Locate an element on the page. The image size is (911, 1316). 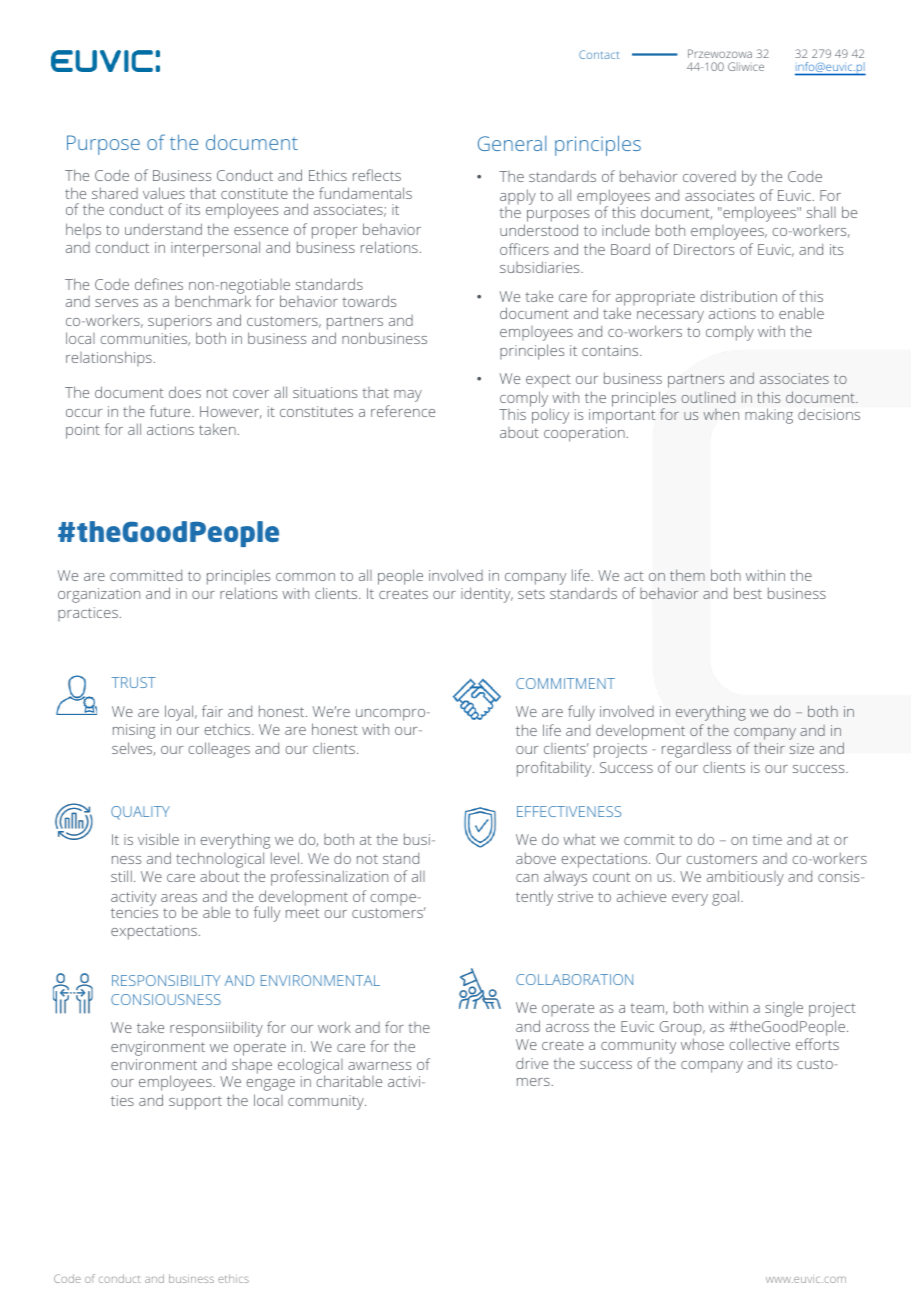
General is located at coordinates (512, 143).
